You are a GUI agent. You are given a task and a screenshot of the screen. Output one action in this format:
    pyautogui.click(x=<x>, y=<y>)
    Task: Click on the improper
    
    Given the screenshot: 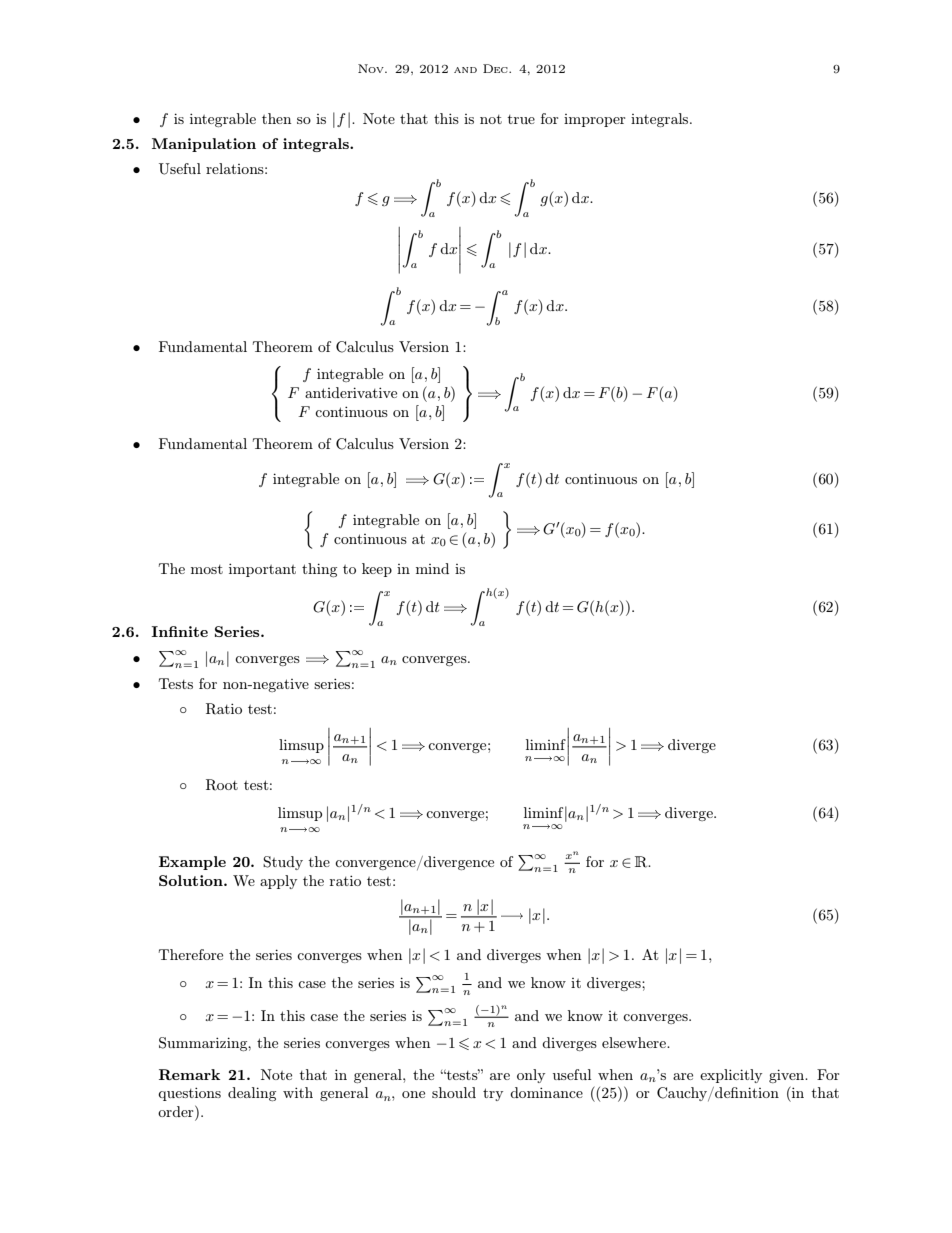 What is the action you would take?
    pyautogui.click(x=594, y=120)
